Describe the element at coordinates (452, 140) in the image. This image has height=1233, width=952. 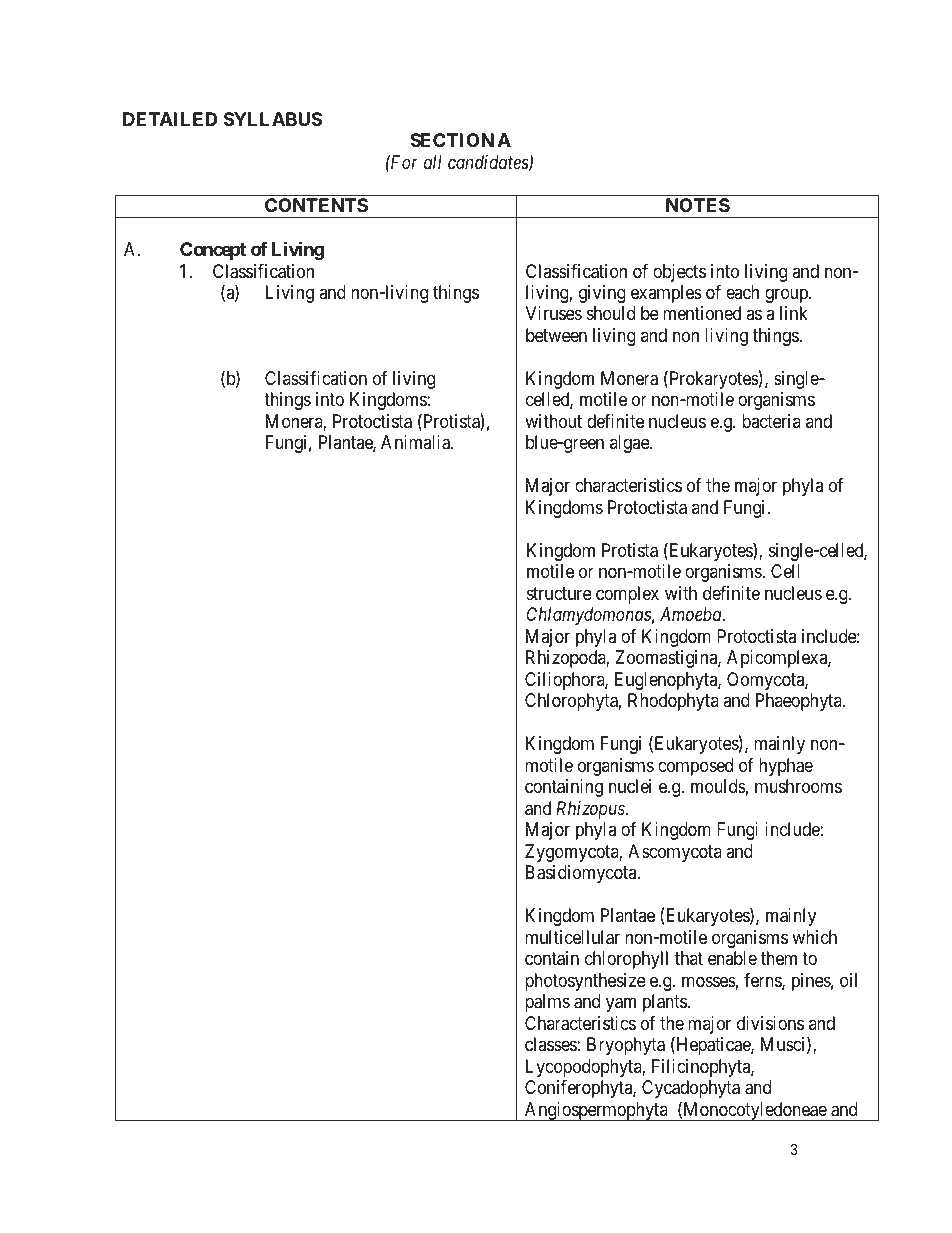
I see `SECTION` at that location.
